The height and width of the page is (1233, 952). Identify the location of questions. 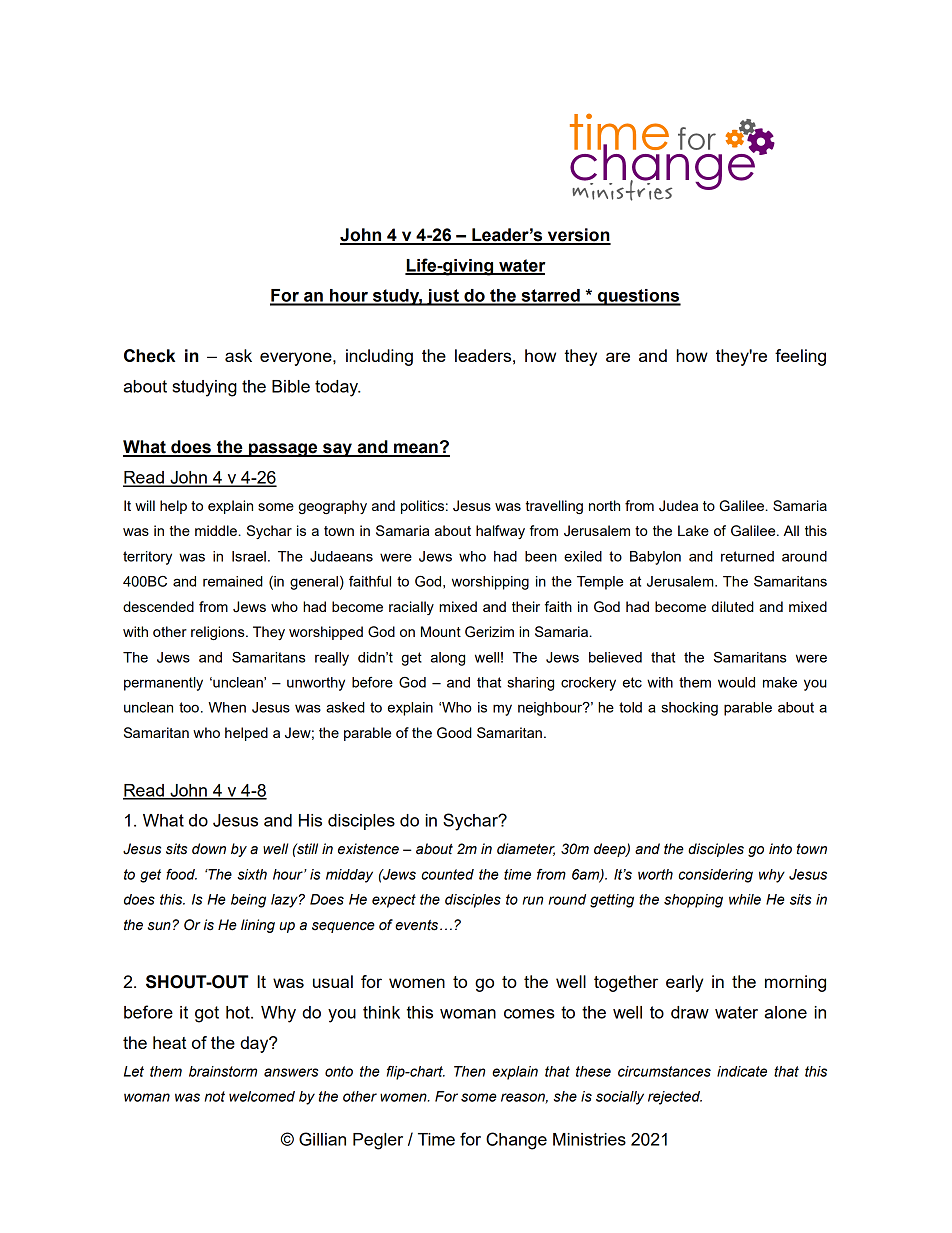
(638, 297).
